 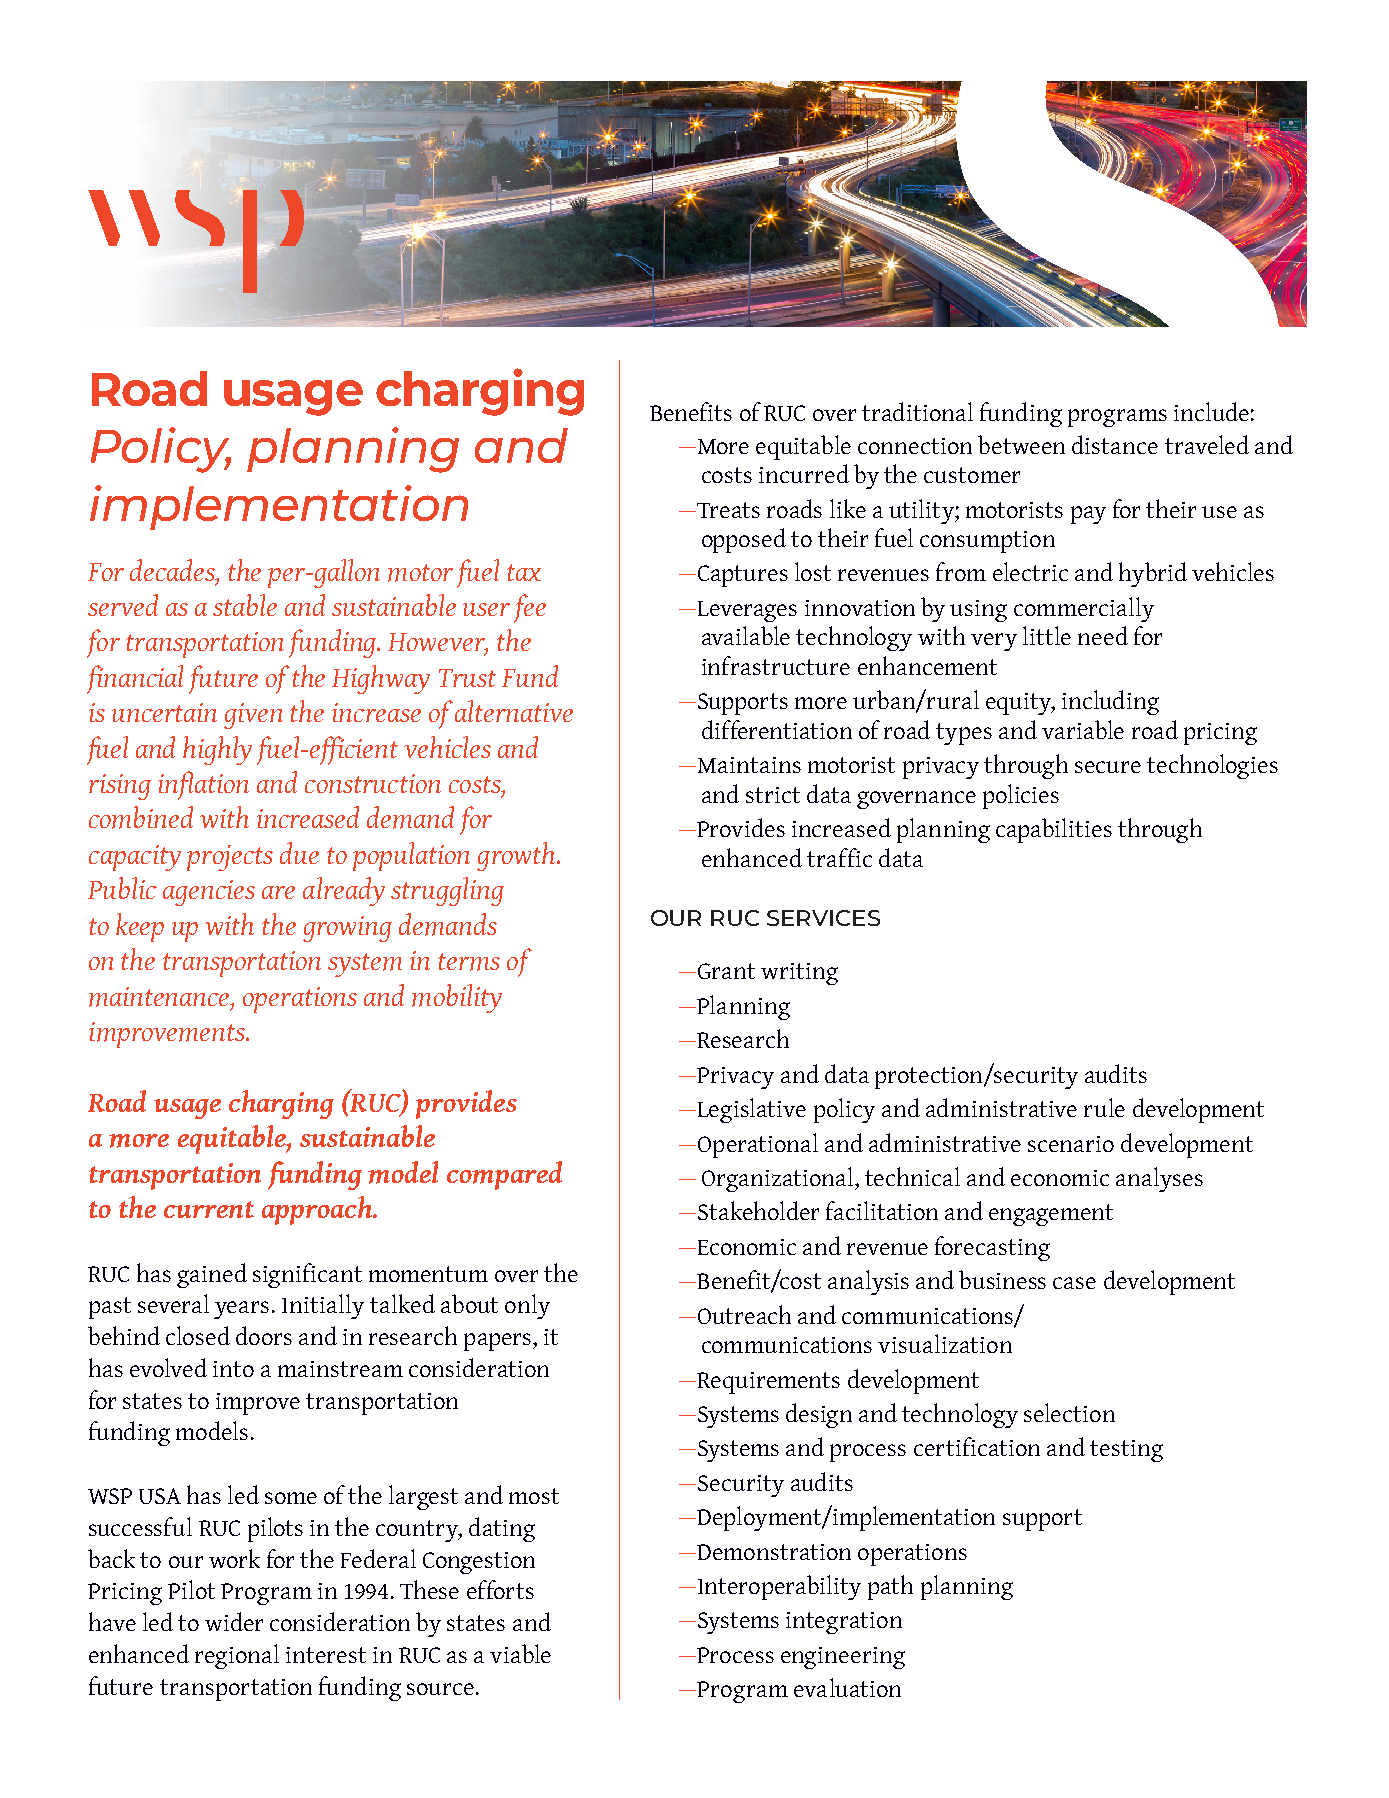 I want to click on regional, so click(x=237, y=1656).
